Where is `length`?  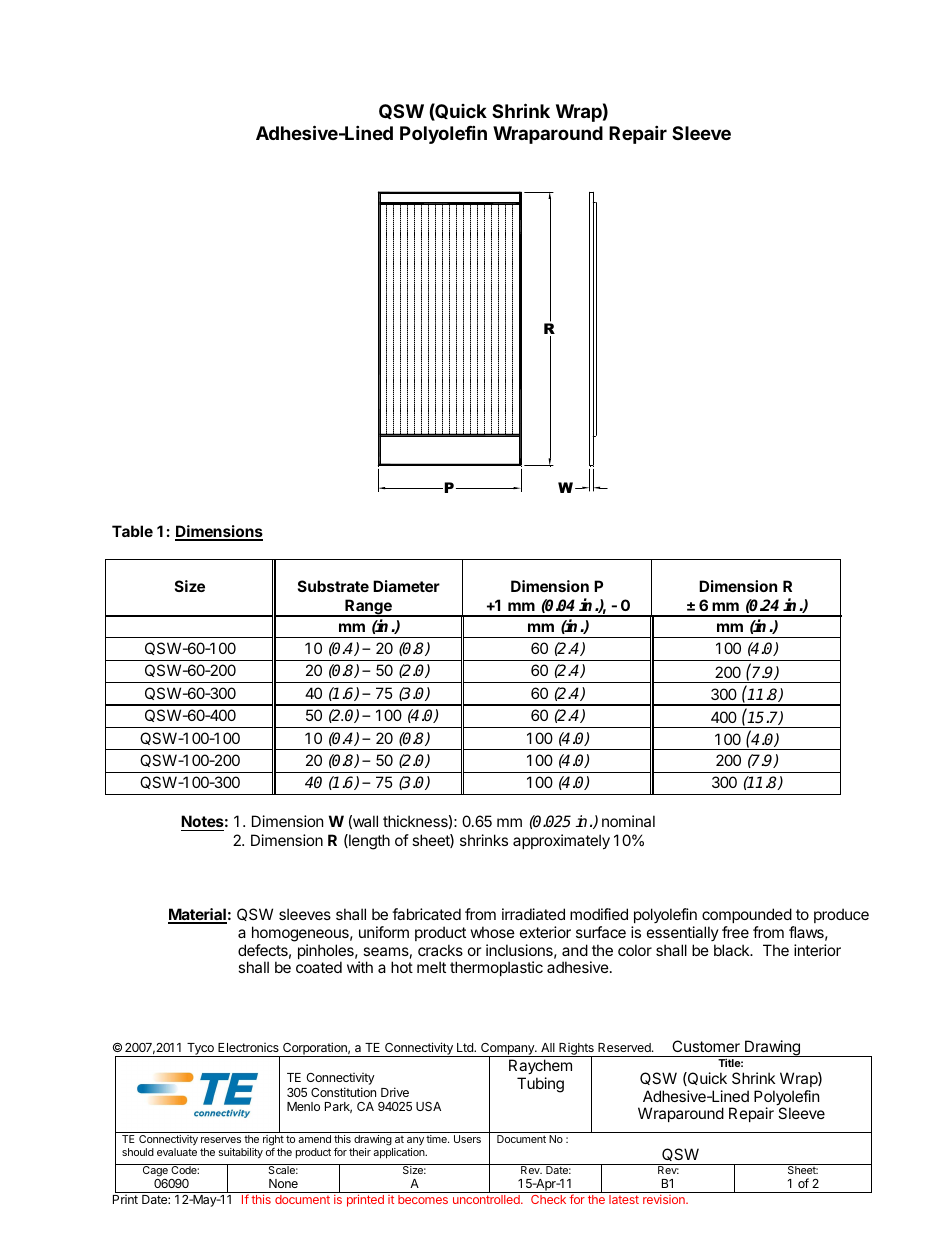
length is located at coordinates (368, 842).
